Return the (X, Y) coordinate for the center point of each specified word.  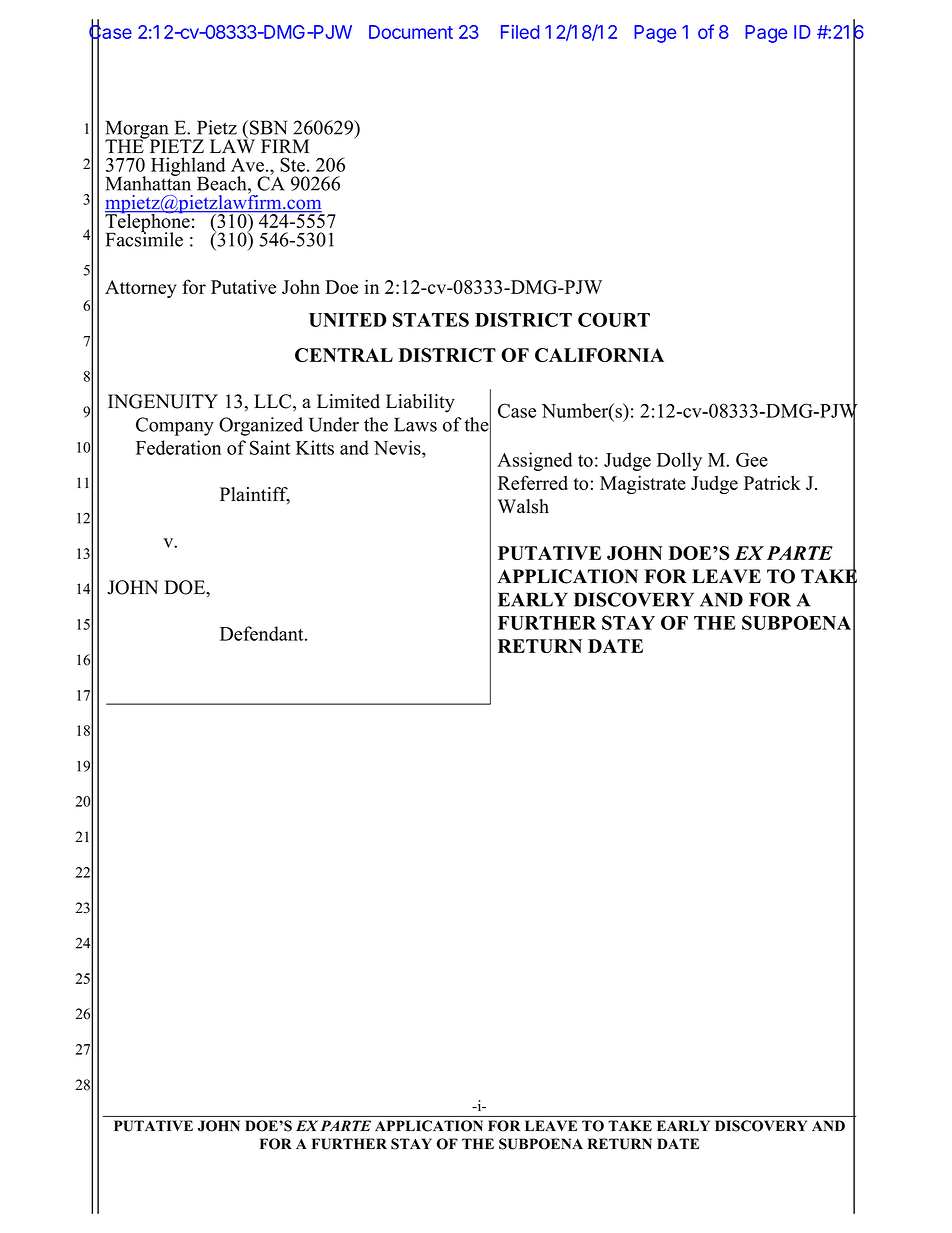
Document (411, 32)
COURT (614, 319)
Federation (178, 447)
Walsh (523, 506)
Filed (520, 32)
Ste (292, 164)
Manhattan (148, 182)
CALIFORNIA (599, 355)
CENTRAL (344, 355)
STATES (431, 319)
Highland (188, 168)
